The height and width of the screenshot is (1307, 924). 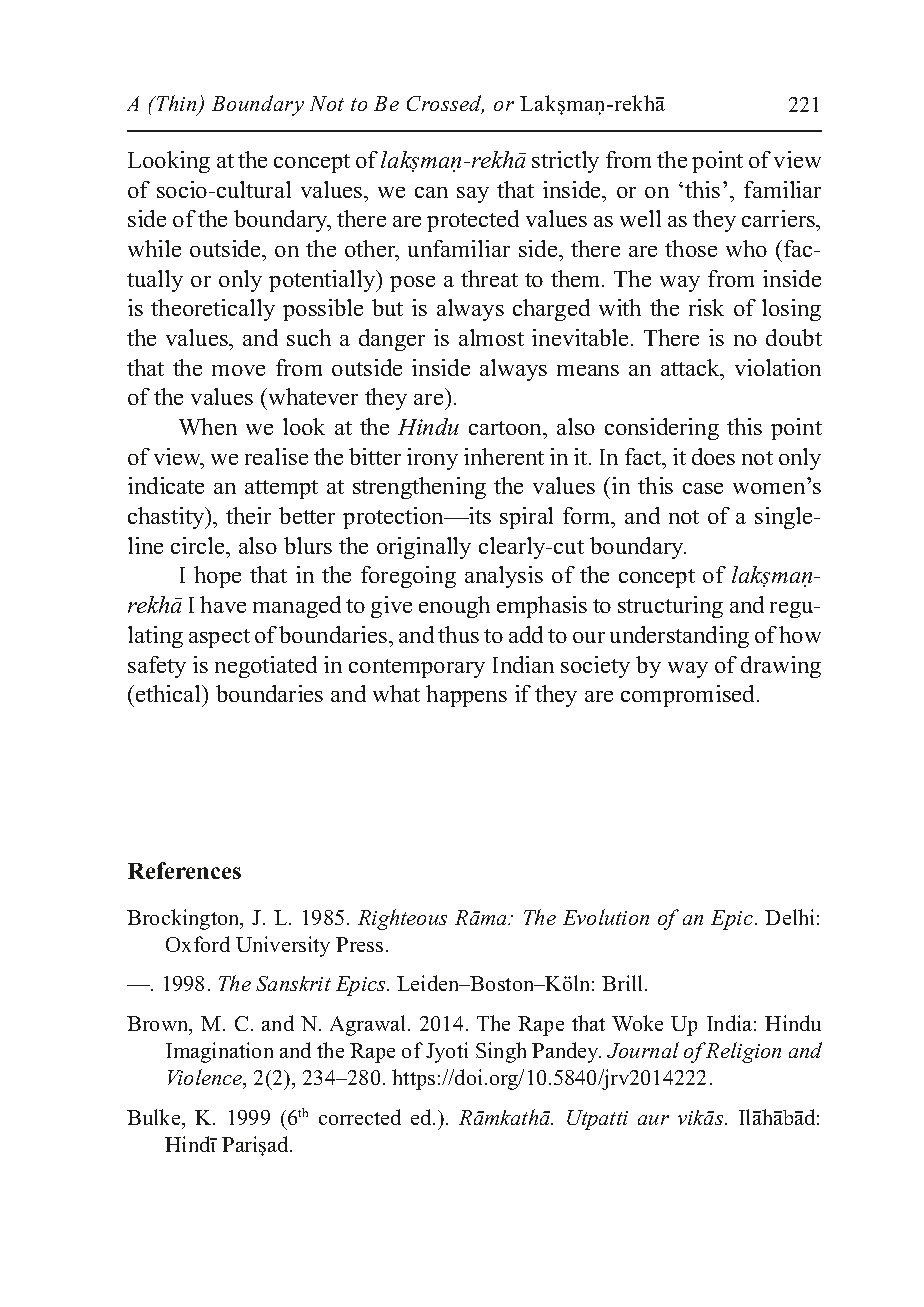 I want to click on Thin, so click(x=176, y=104).
